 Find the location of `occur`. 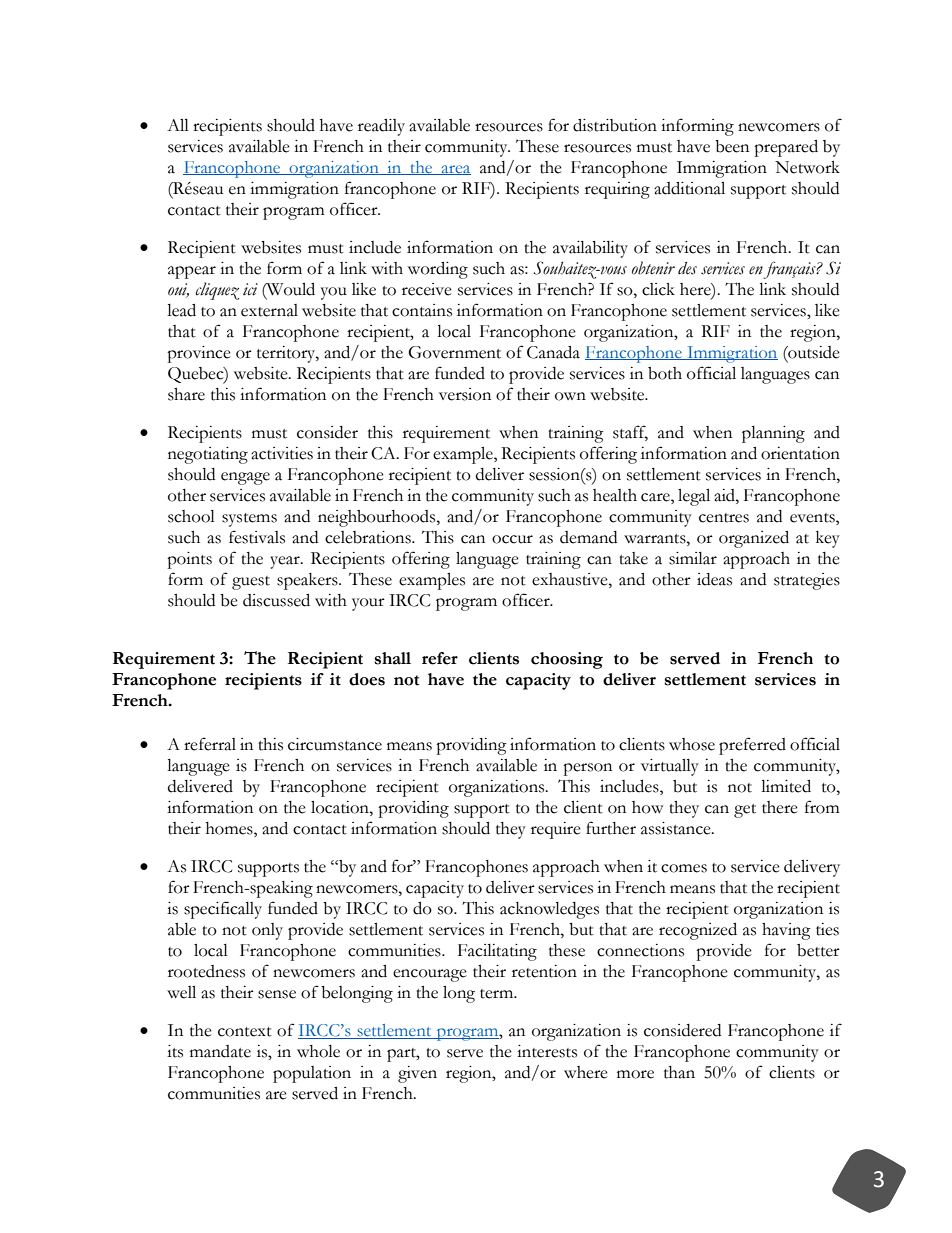

occur is located at coordinates (512, 539).
